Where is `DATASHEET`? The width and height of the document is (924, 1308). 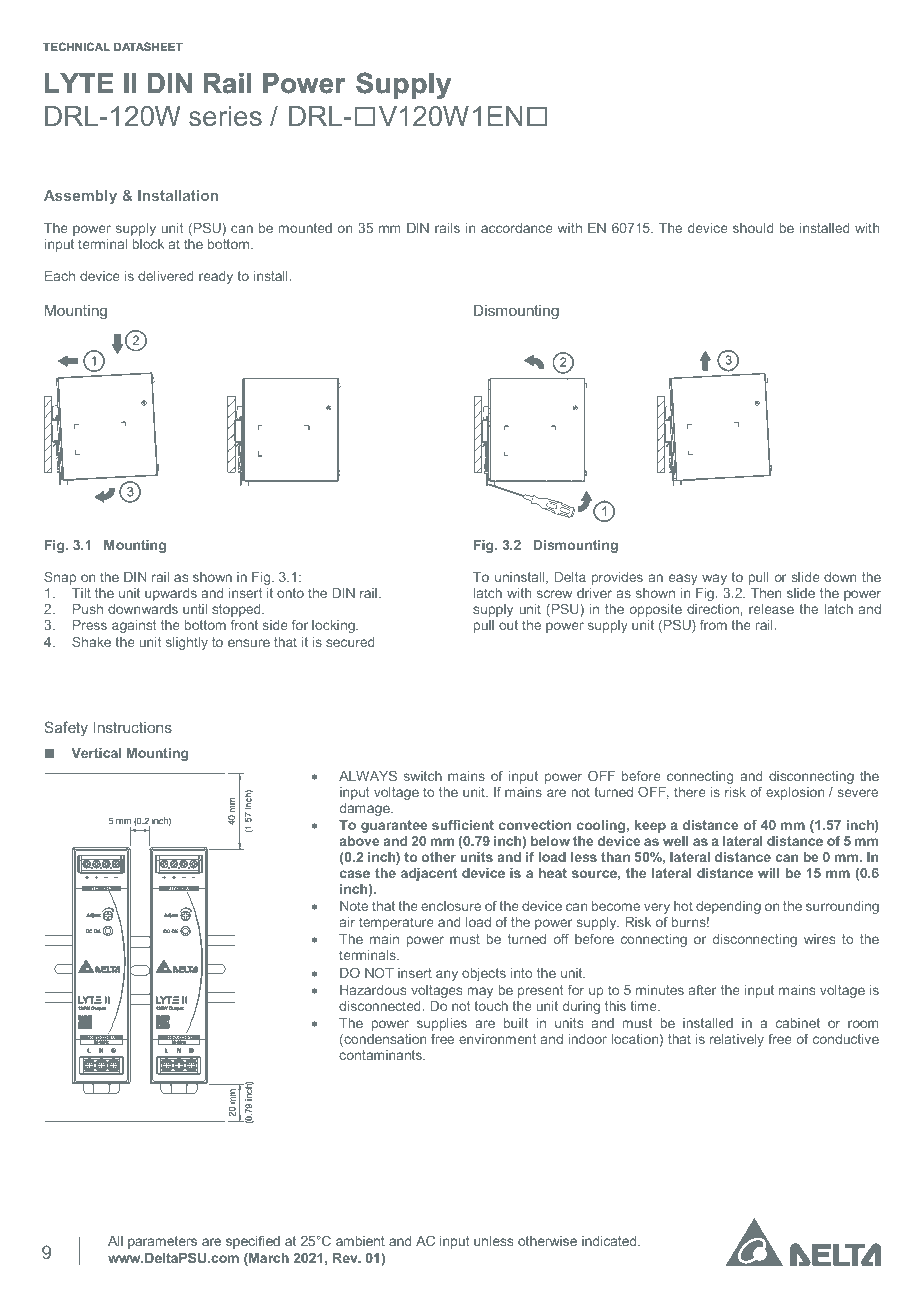
DATASHEET is located at coordinates (148, 46).
